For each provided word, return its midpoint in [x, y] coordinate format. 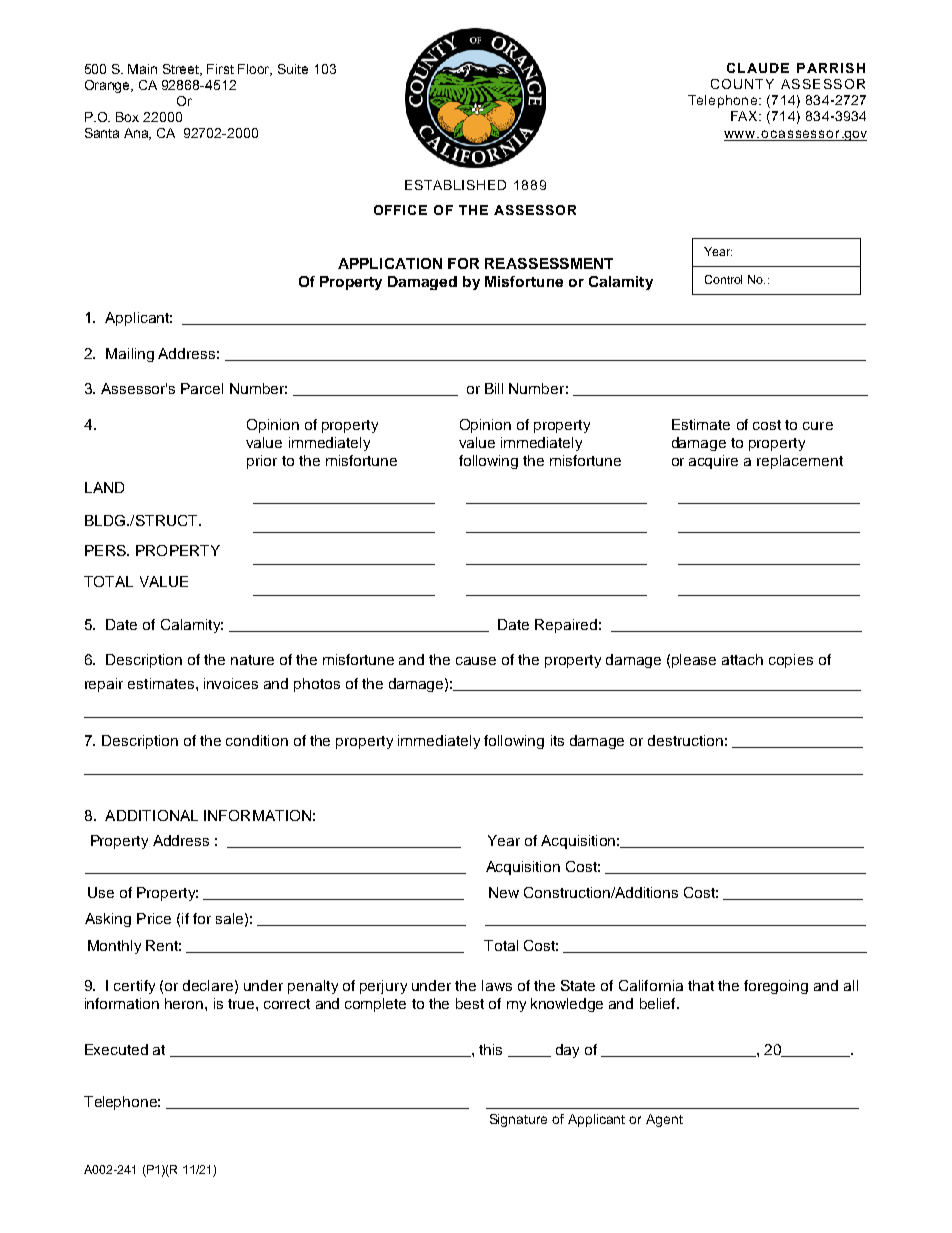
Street [182, 70]
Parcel [202, 388]
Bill [494, 388]
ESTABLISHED [455, 185]
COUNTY [742, 84]
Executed [116, 1049]
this [490, 1049]
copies [791, 661]
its [557, 740]
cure [818, 426]
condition [257, 740]
